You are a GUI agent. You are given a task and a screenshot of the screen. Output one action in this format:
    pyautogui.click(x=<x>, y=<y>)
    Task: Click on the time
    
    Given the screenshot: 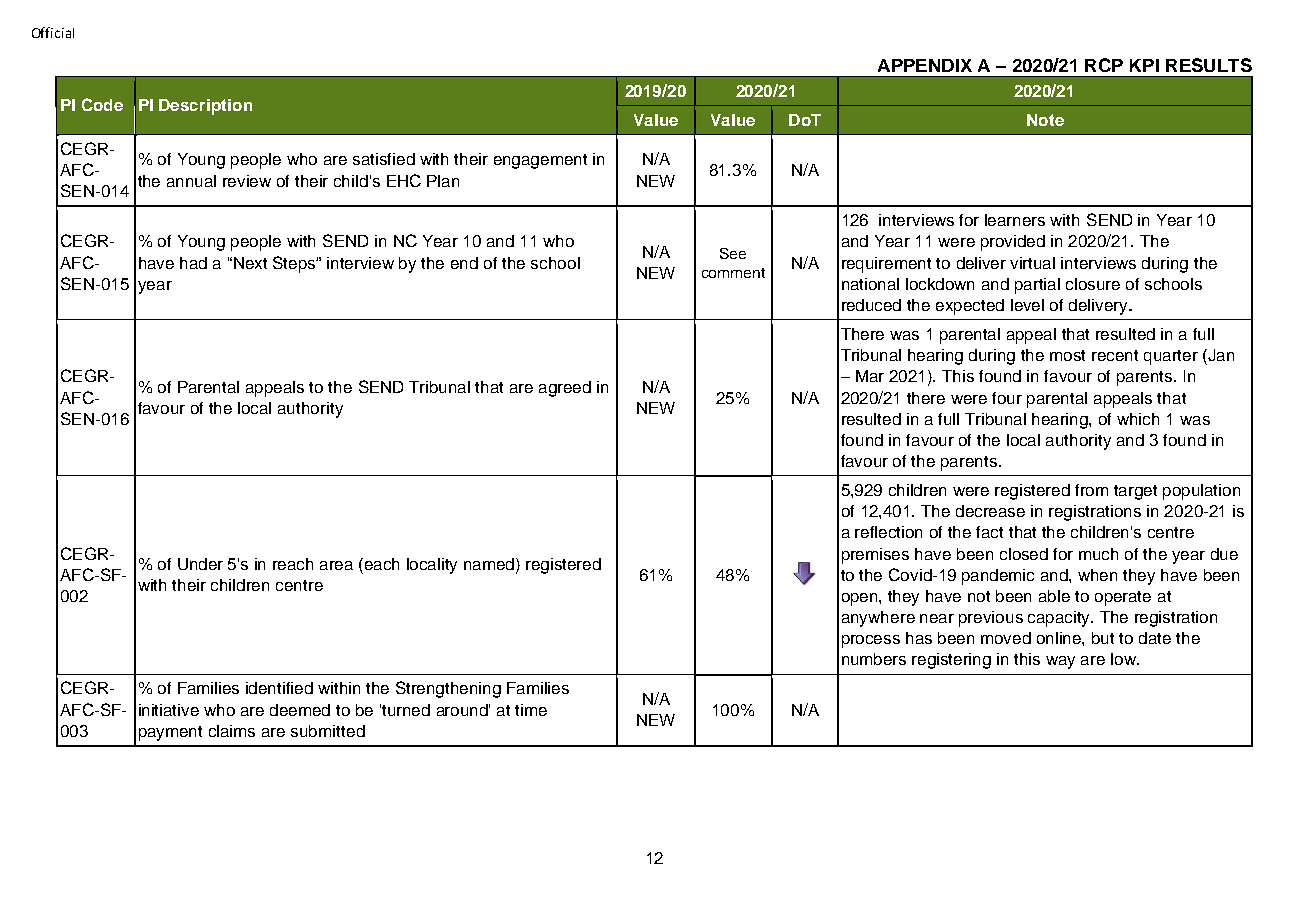 What is the action you would take?
    pyautogui.click(x=531, y=710)
